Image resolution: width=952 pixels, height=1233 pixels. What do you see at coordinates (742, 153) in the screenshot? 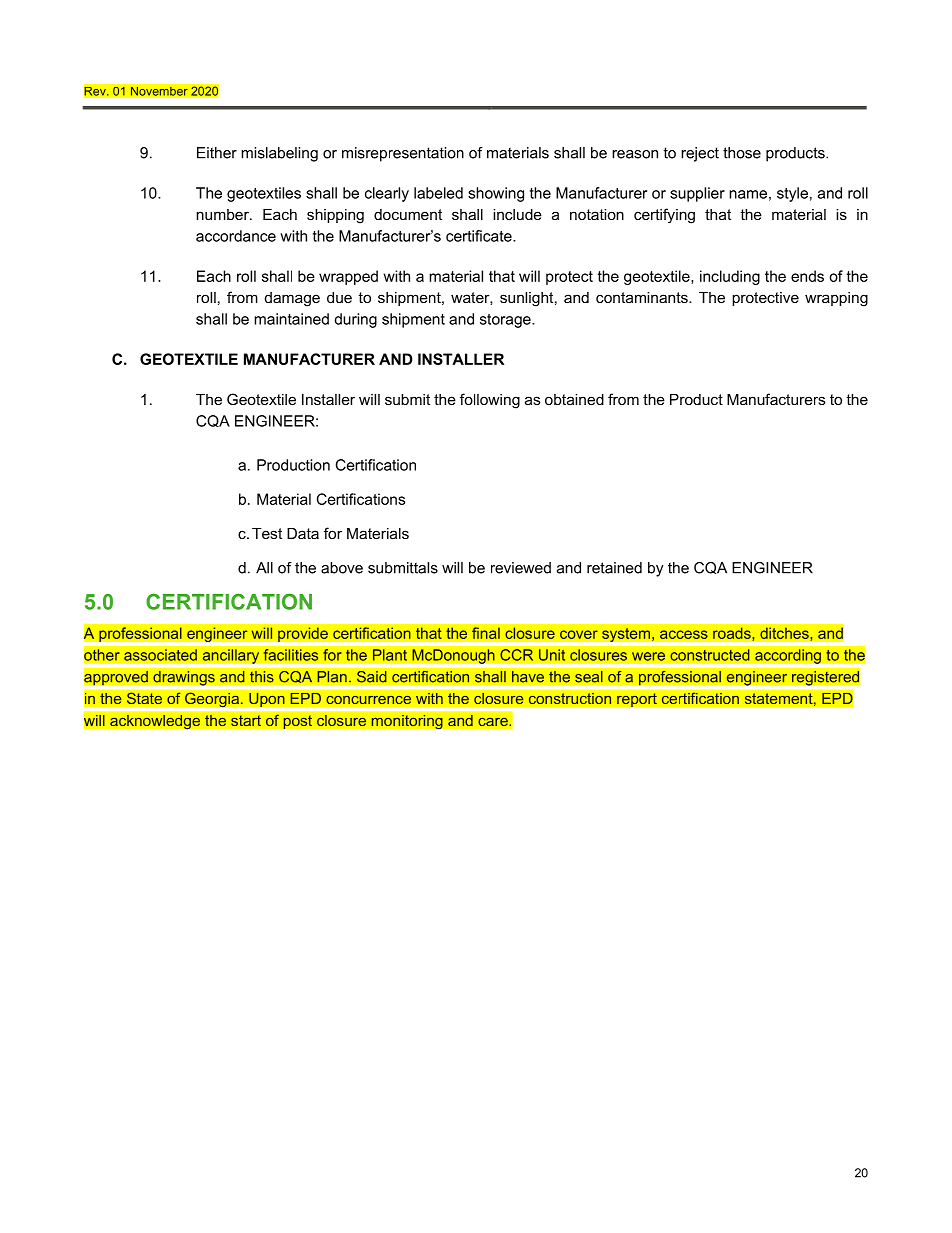
I see `those` at bounding box center [742, 153].
